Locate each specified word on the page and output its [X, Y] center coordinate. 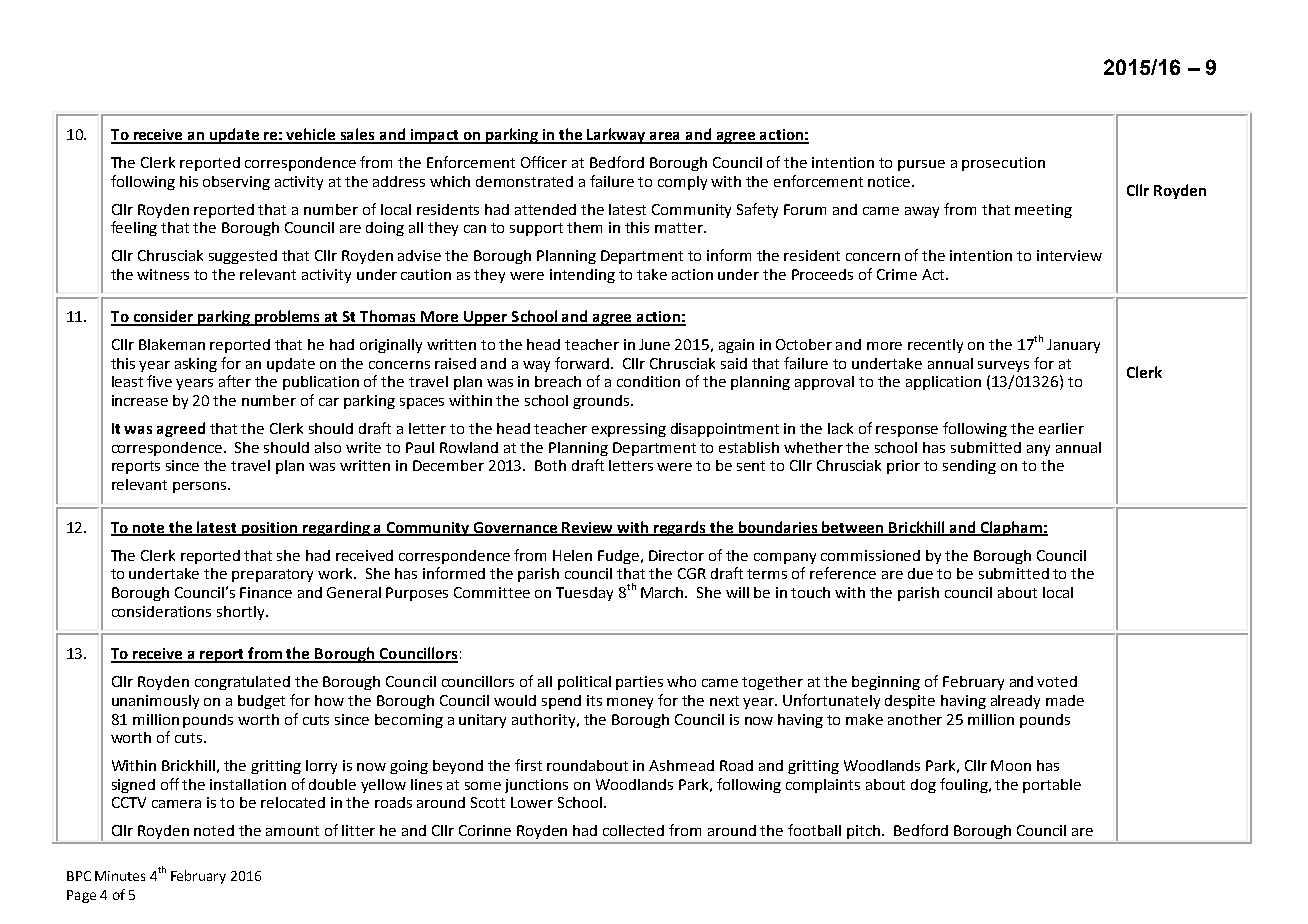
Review [588, 528]
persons [201, 487]
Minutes [120, 876]
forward [583, 363]
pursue [921, 165]
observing [236, 183]
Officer [544, 162]
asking [196, 365]
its [594, 700]
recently [935, 346]
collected [633, 830]
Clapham [1011, 528]
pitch [865, 832]
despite [910, 702]
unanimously [155, 702]
